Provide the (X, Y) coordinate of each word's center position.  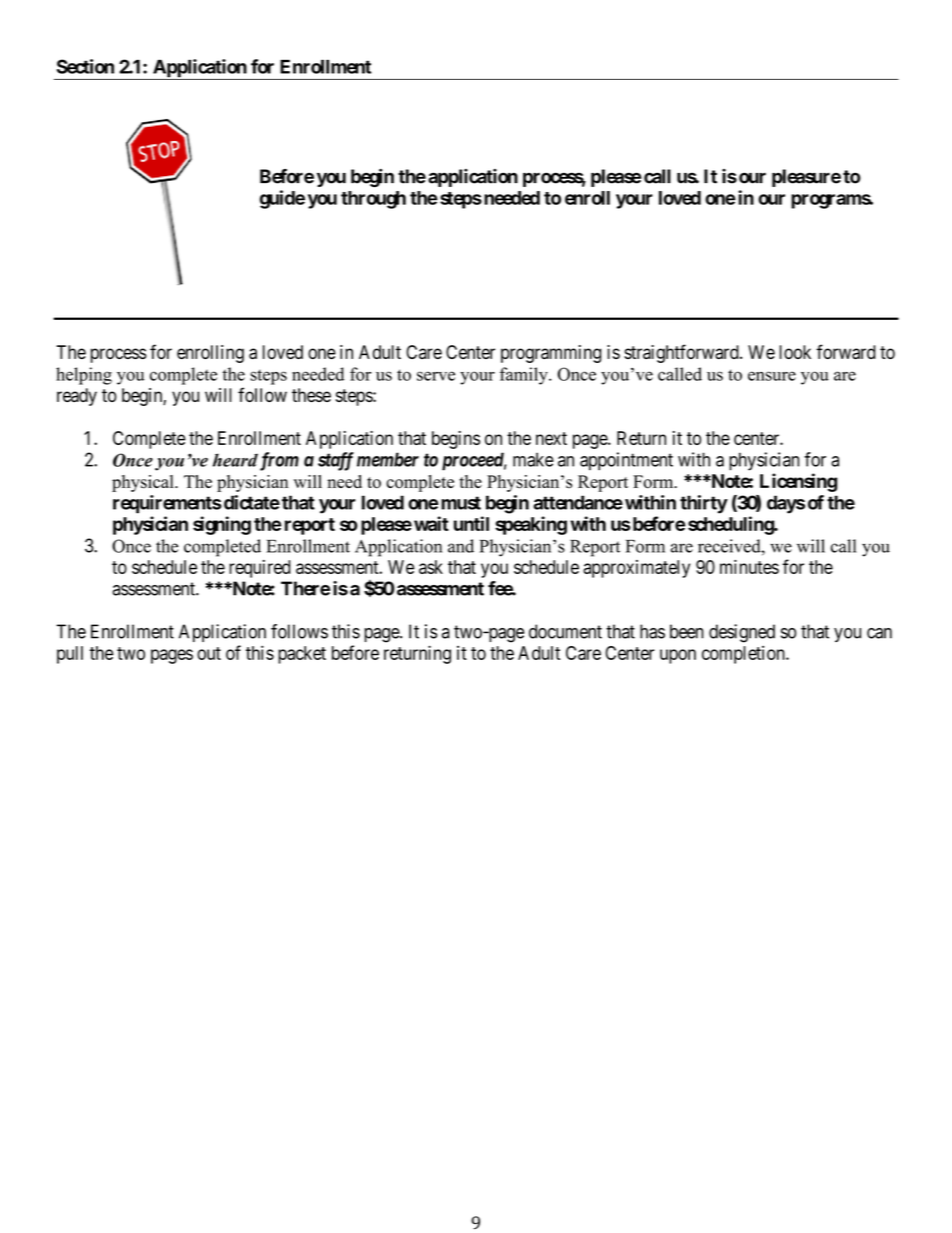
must (461, 503)
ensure (772, 376)
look (795, 352)
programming (551, 354)
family (525, 376)
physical (144, 483)
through (373, 200)
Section (85, 66)
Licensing (798, 482)
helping (84, 376)
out (209, 653)
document (565, 631)
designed (742, 633)
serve (436, 376)
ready (77, 397)
